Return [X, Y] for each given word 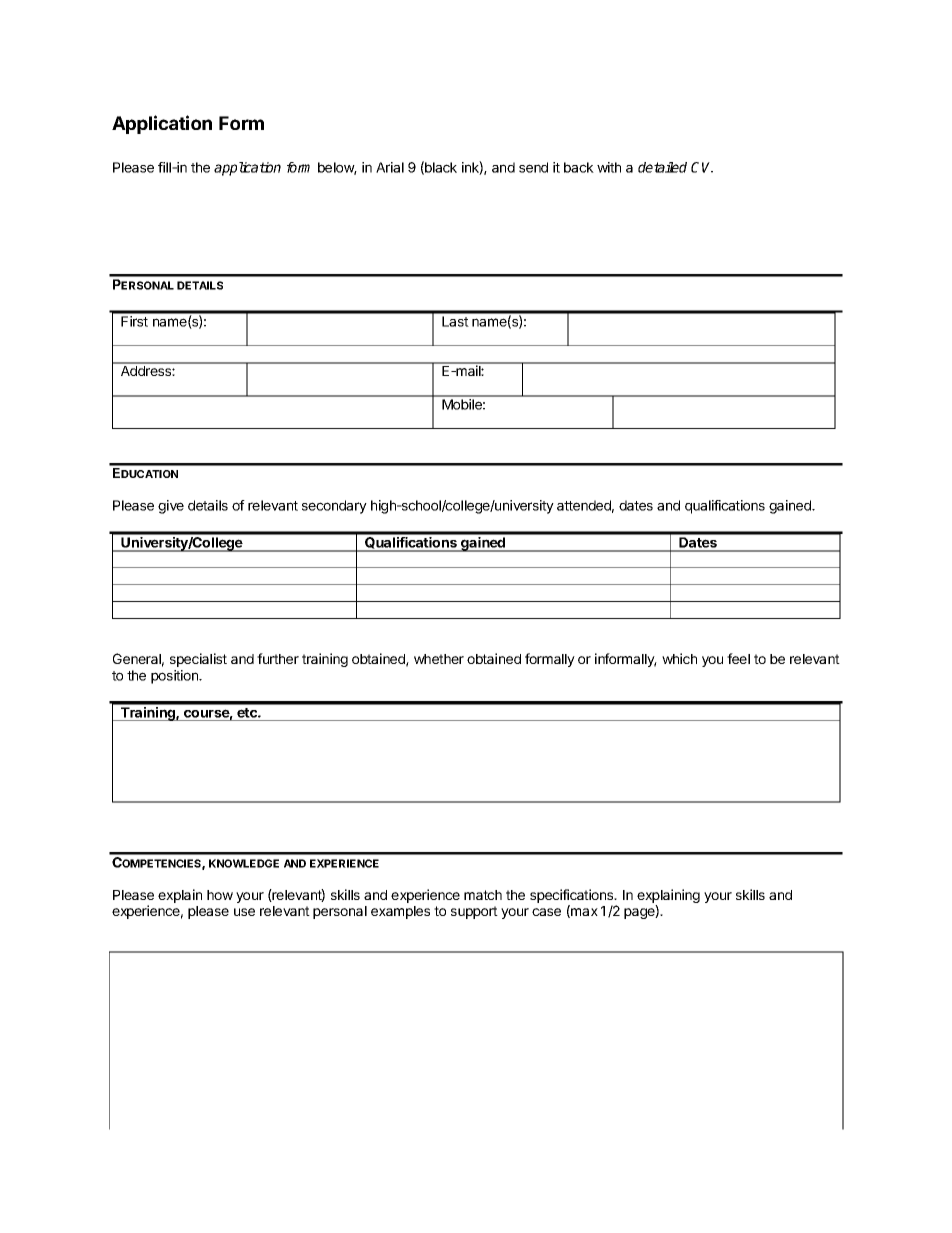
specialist [198, 660]
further [278, 658]
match [483, 895]
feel [738, 658]
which [679, 658]
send [533, 167]
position [176, 677]
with [609, 167]
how [220, 895]
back [579, 167]
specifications [573, 896]
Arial [390, 167]
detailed [662, 167]
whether [439, 659]
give [171, 507]
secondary [334, 507]
